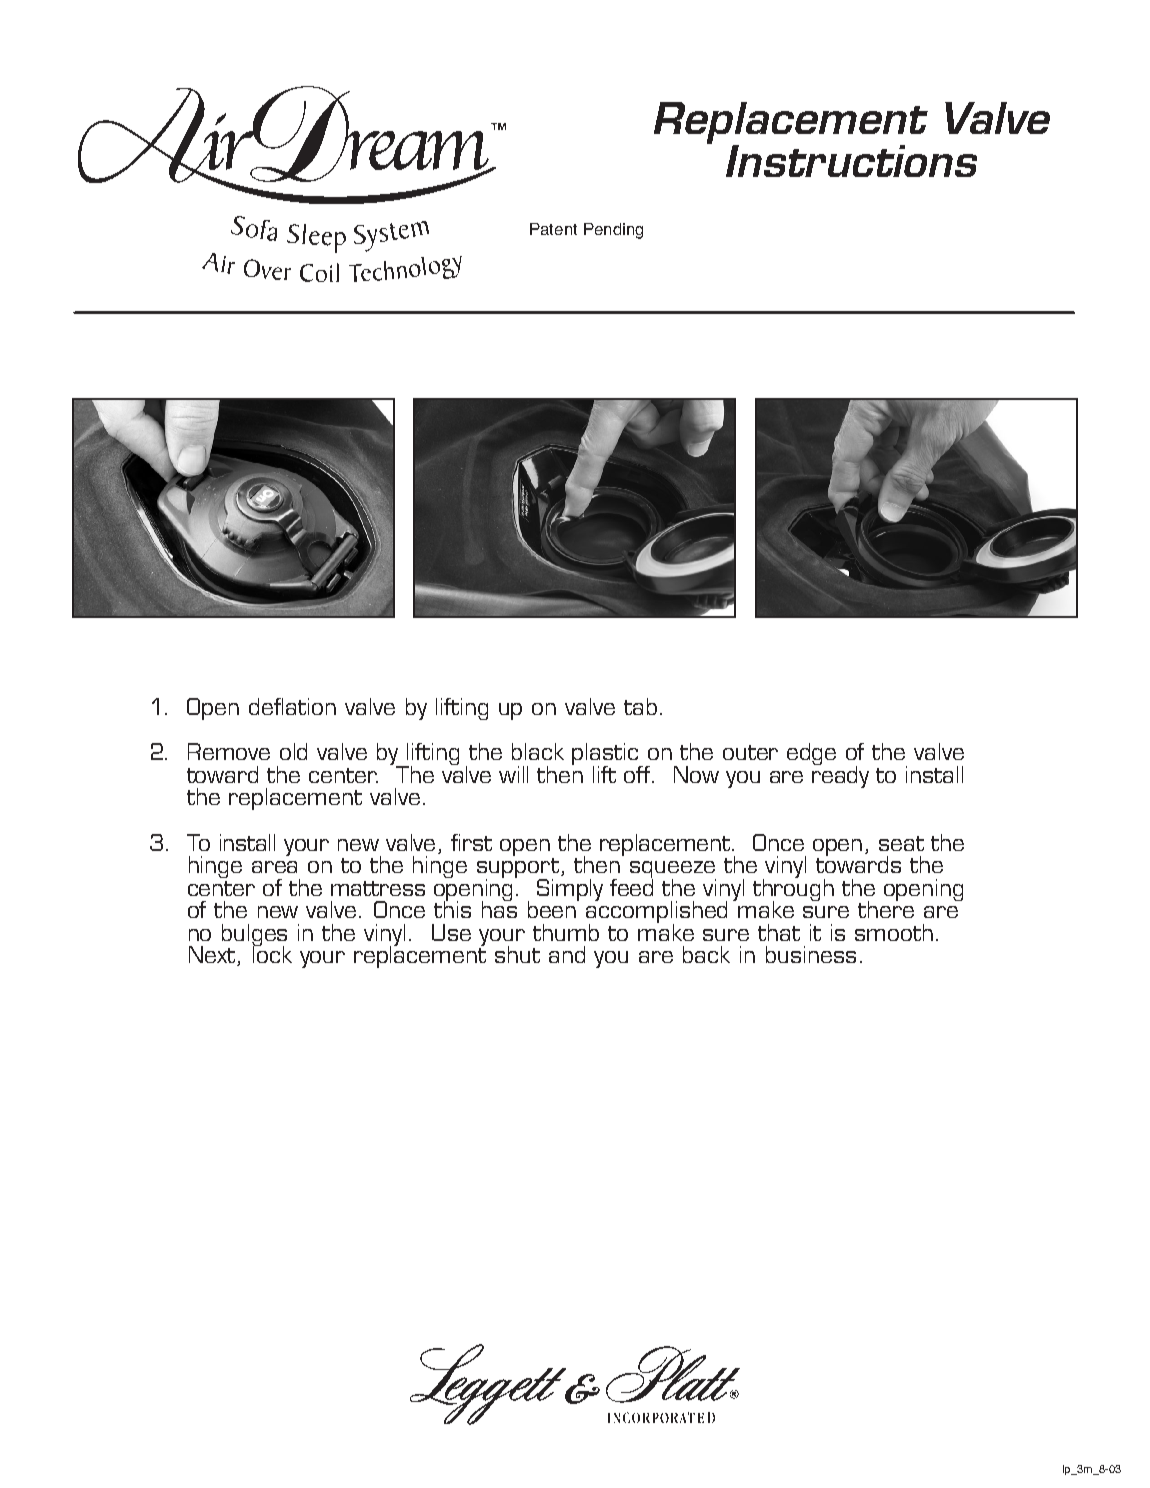  What do you see at coordinates (566, 932) in the document?
I see `thumb` at bounding box center [566, 932].
